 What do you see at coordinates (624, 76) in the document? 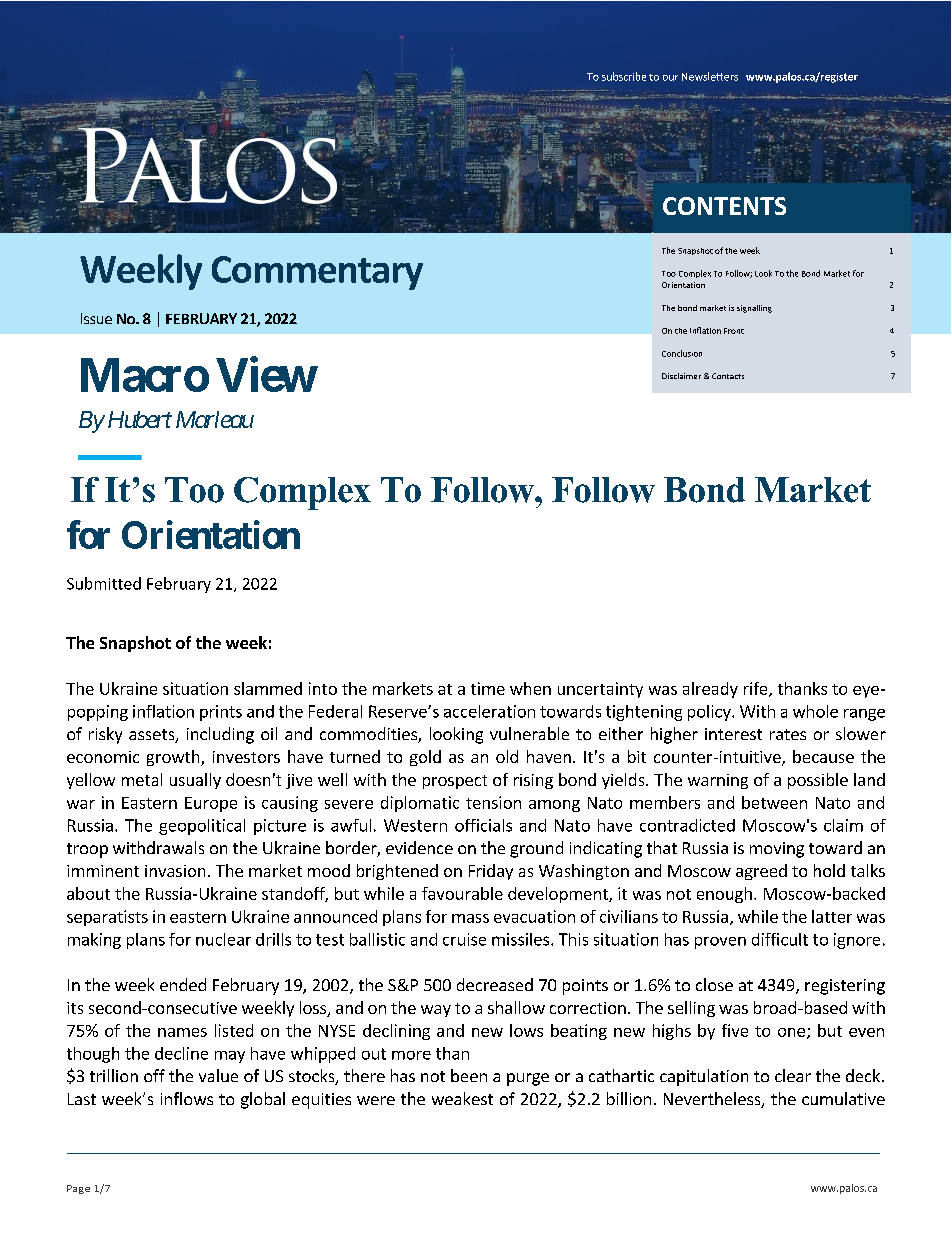
I see `subscribe` at bounding box center [624, 76].
